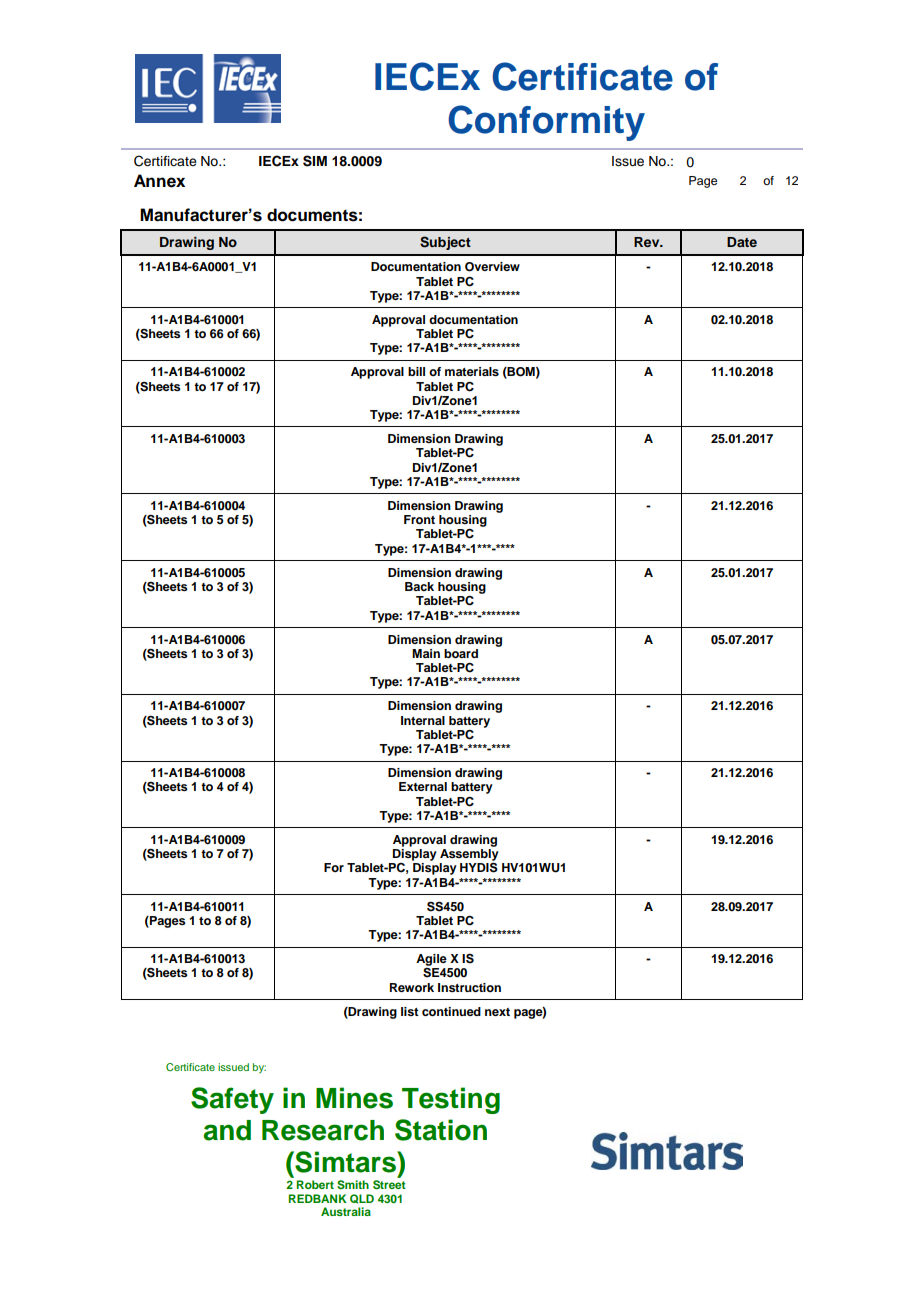 This screenshot has height=1308, width=924. What do you see at coordinates (232, 1100) in the screenshot?
I see `Safety` at bounding box center [232, 1100].
